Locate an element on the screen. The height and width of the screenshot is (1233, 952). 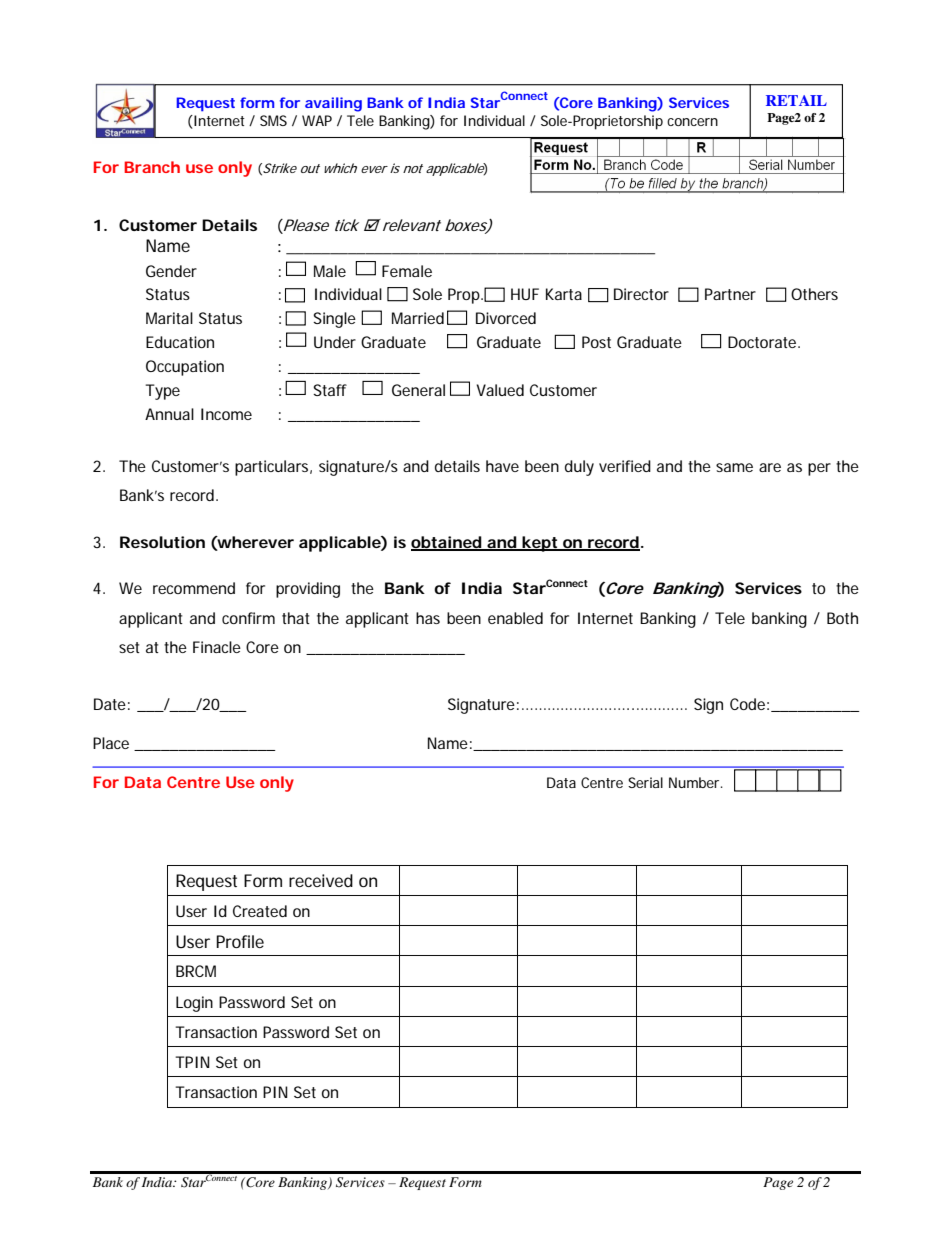
Both is located at coordinates (842, 618).
